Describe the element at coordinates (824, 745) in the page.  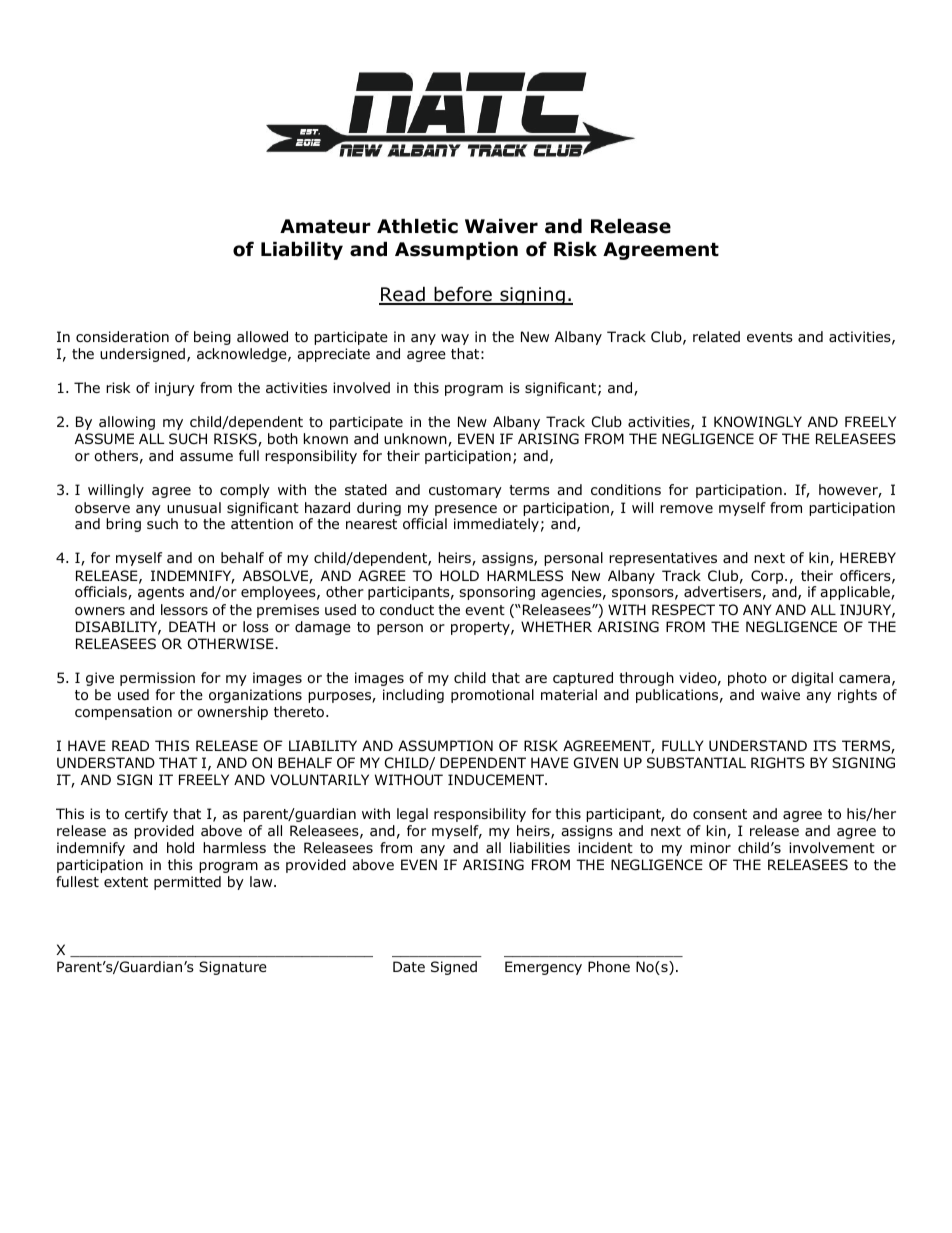
I see `ITS` at that location.
